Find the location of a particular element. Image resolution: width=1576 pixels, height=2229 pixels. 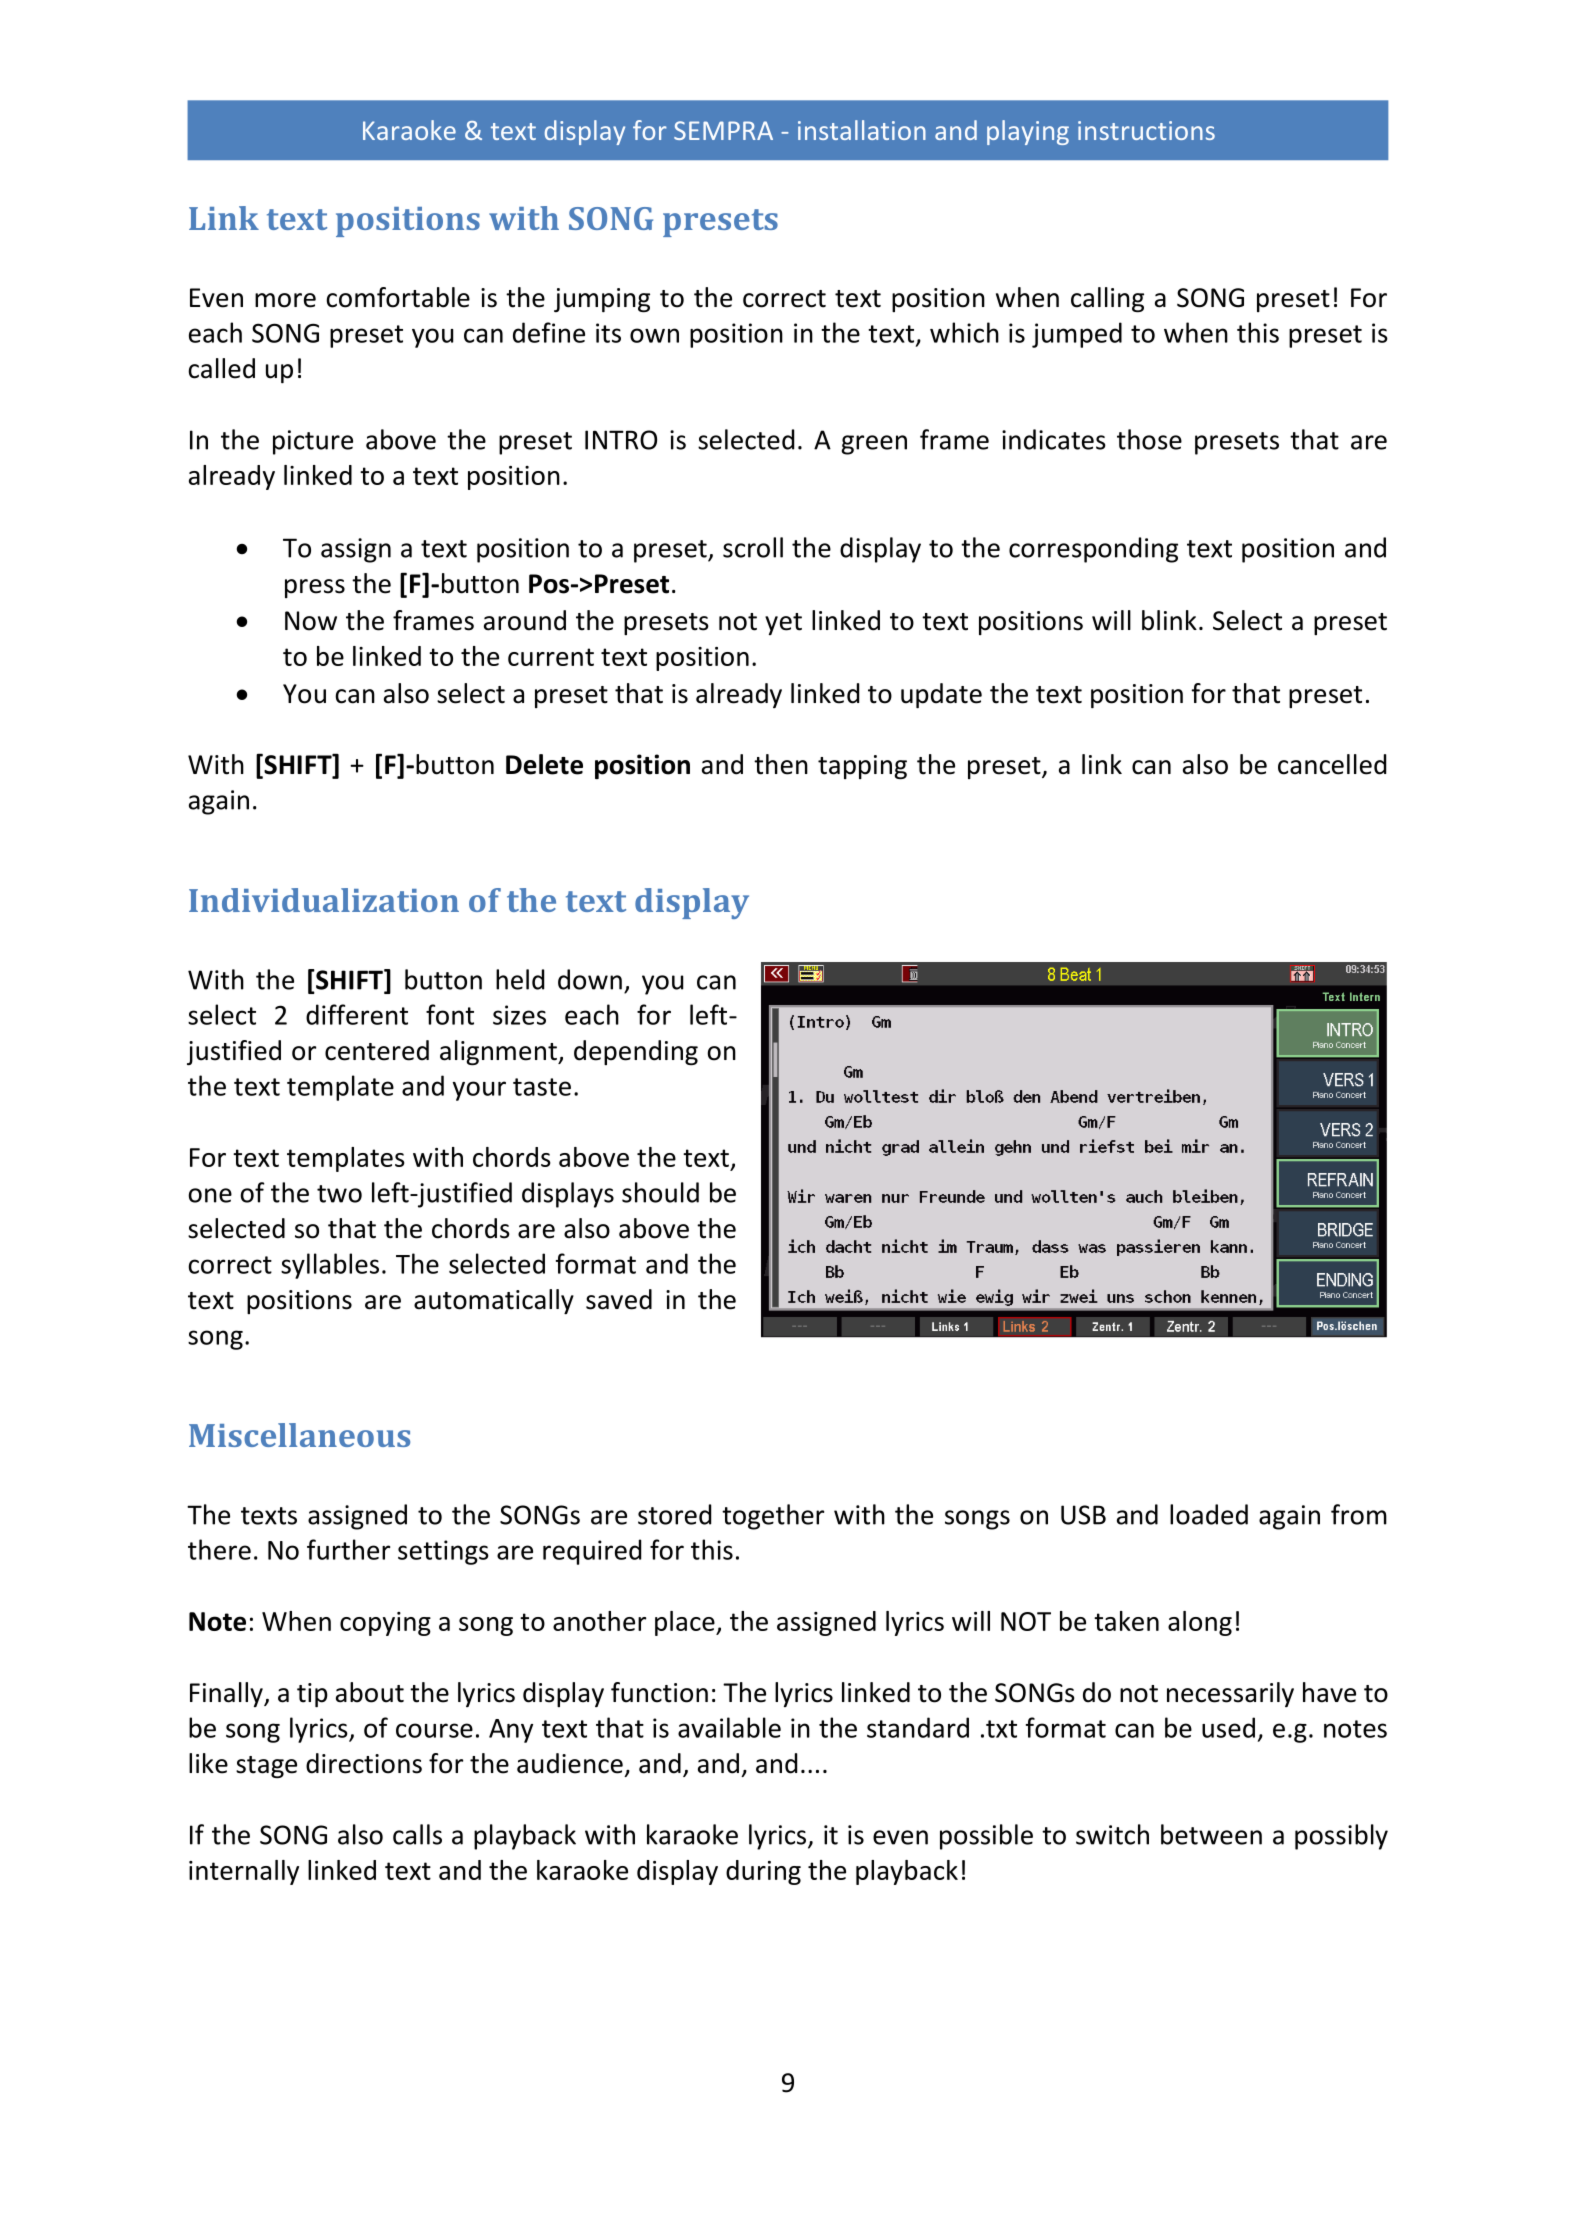

comfortable is located at coordinates (398, 297).
